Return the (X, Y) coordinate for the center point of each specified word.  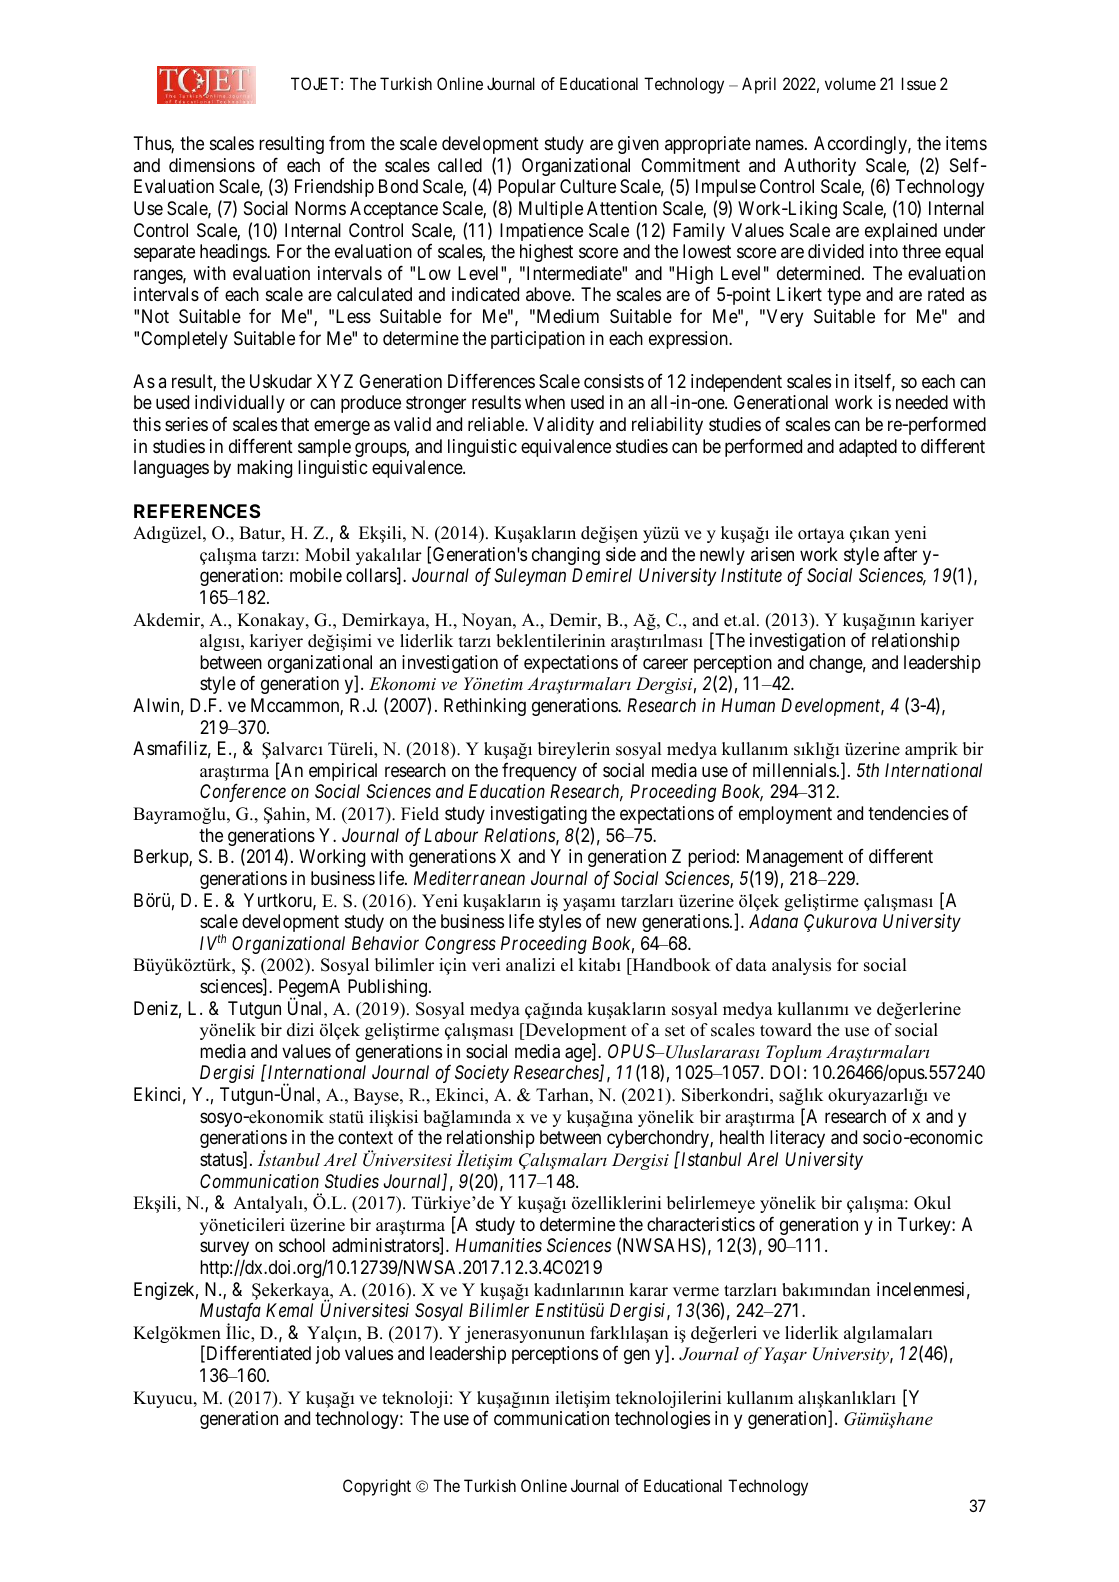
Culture (588, 186)
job (328, 1355)
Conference (243, 793)
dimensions (212, 165)
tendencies (908, 813)
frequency (539, 771)
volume (850, 83)
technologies (662, 1420)
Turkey (925, 1226)
